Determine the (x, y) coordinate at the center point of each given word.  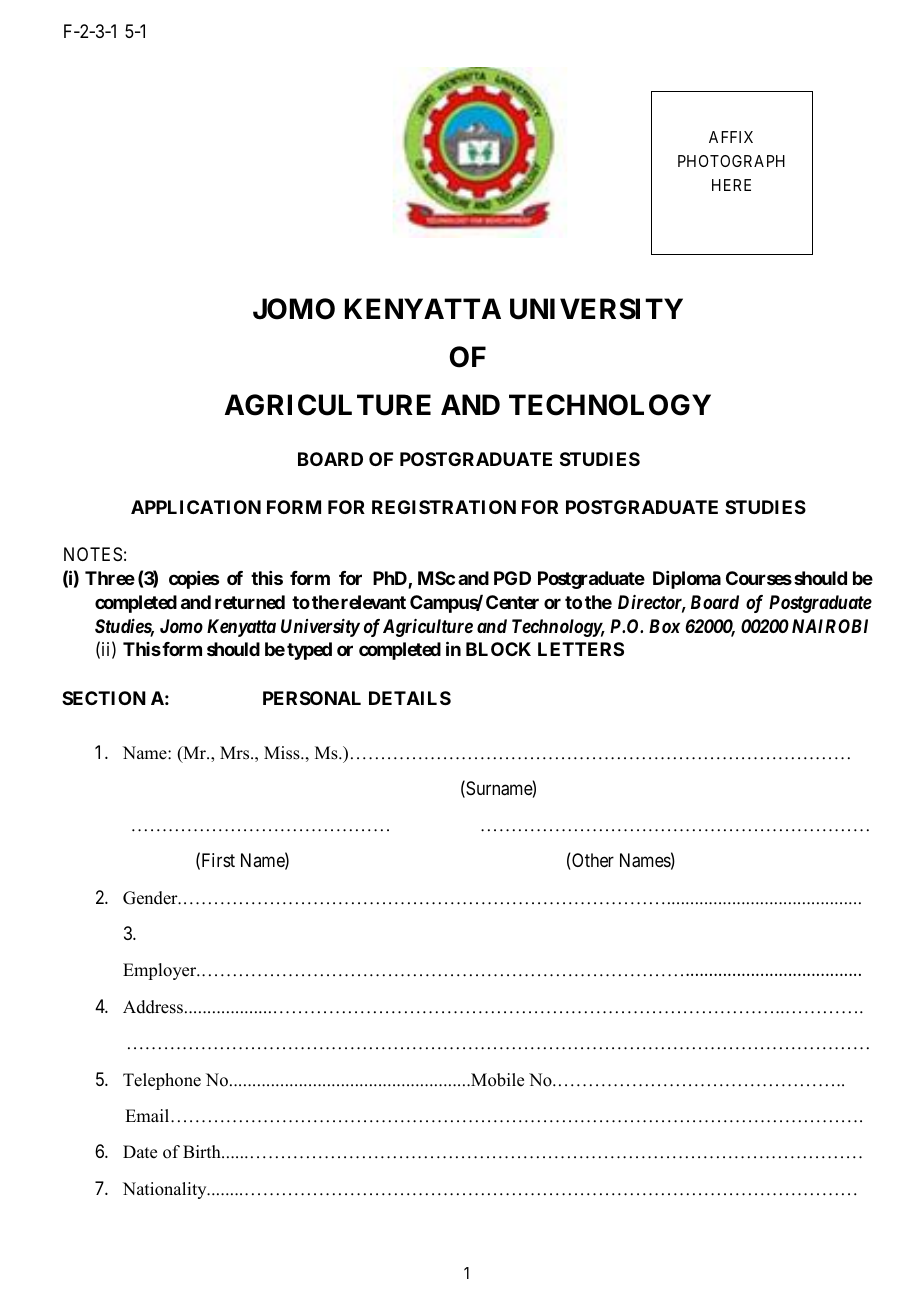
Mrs (236, 753)
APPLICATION (196, 507)
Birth (203, 1151)
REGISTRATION (444, 507)
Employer (161, 971)
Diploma (687, 580)
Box (664, 626)
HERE (731, 185)
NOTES (93, 554)
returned (250, 602)
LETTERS (581, 649)
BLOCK (498, 649)
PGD (512, 578)
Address (153, 1007)
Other (592, 861)
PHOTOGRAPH (731, 161)
